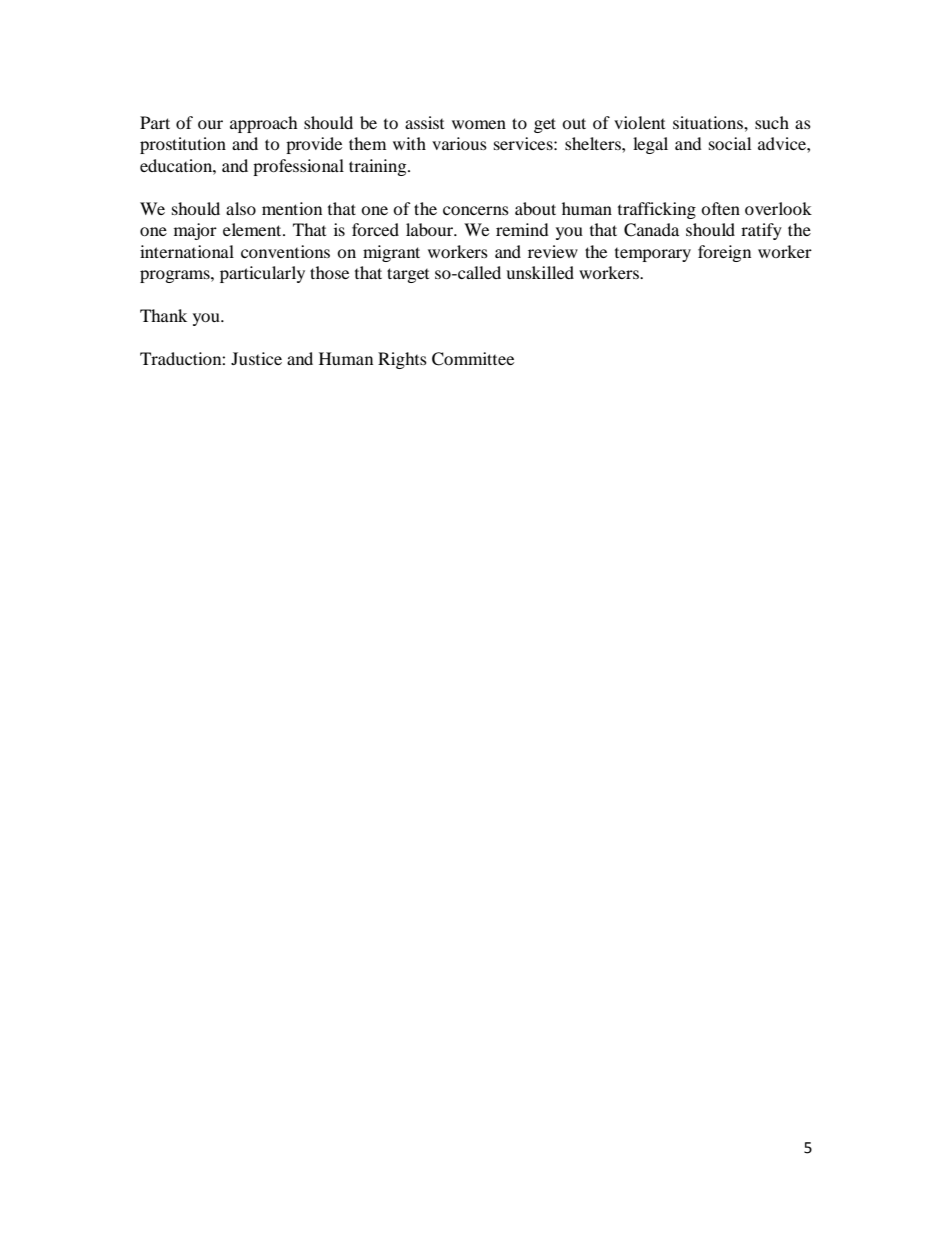 Image resolution: width=952 pixels, height=1233 pixels. What do you see at coordinates (639, 122) in the screenshot?
I see `violent` at bounding box center [639, 122].
